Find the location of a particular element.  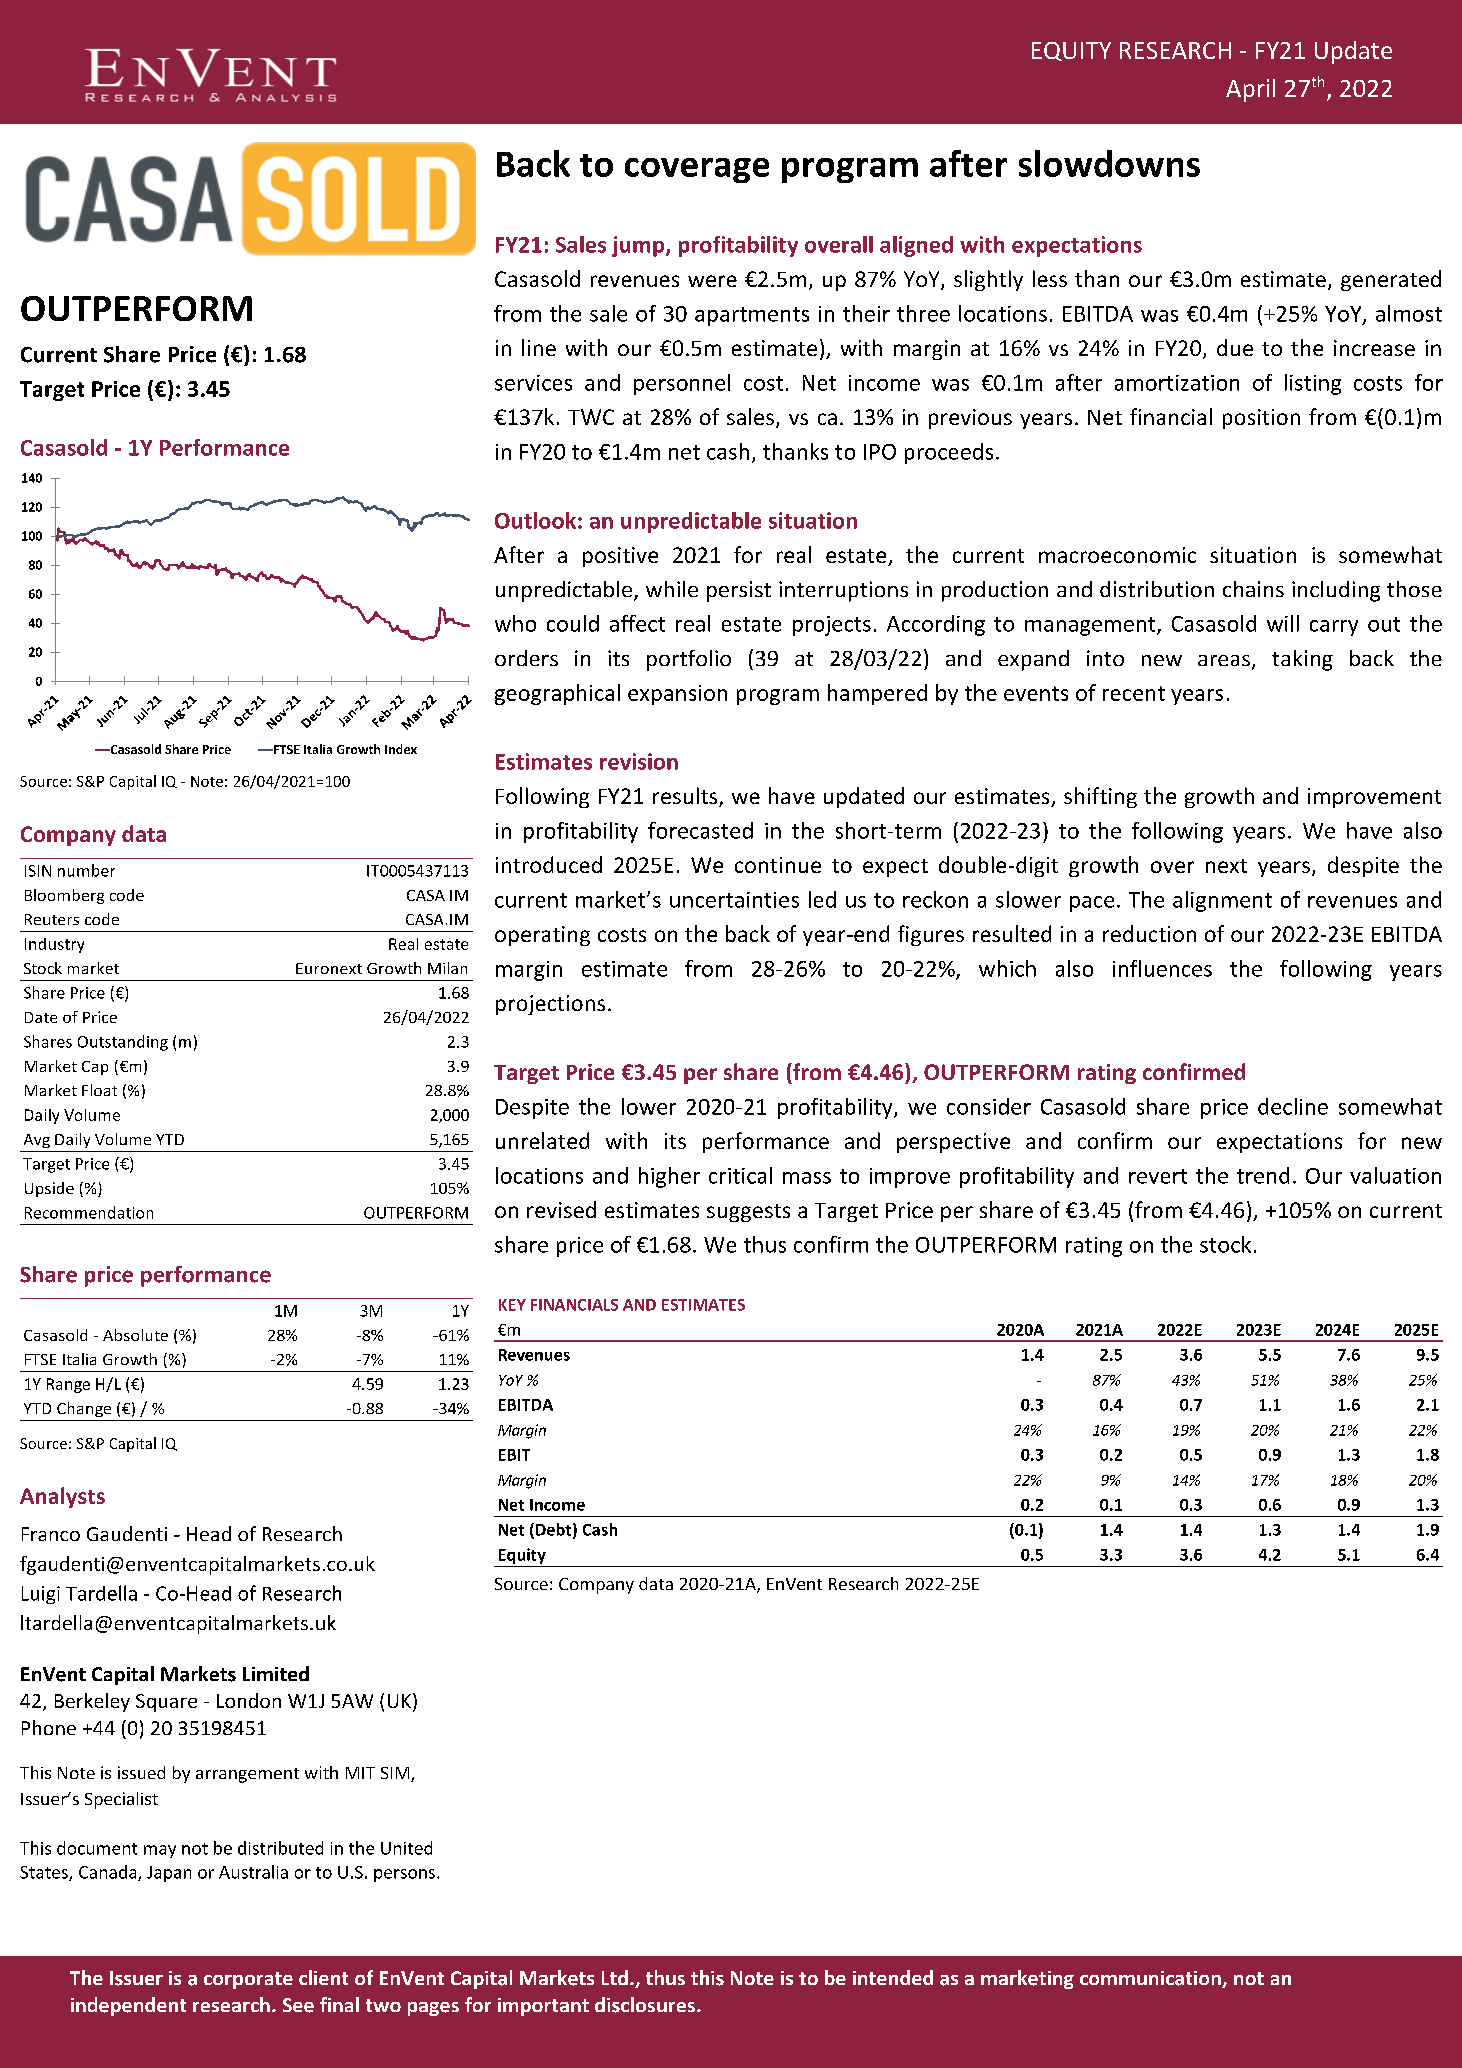

corporate is located at coordinates (248, 1980).
